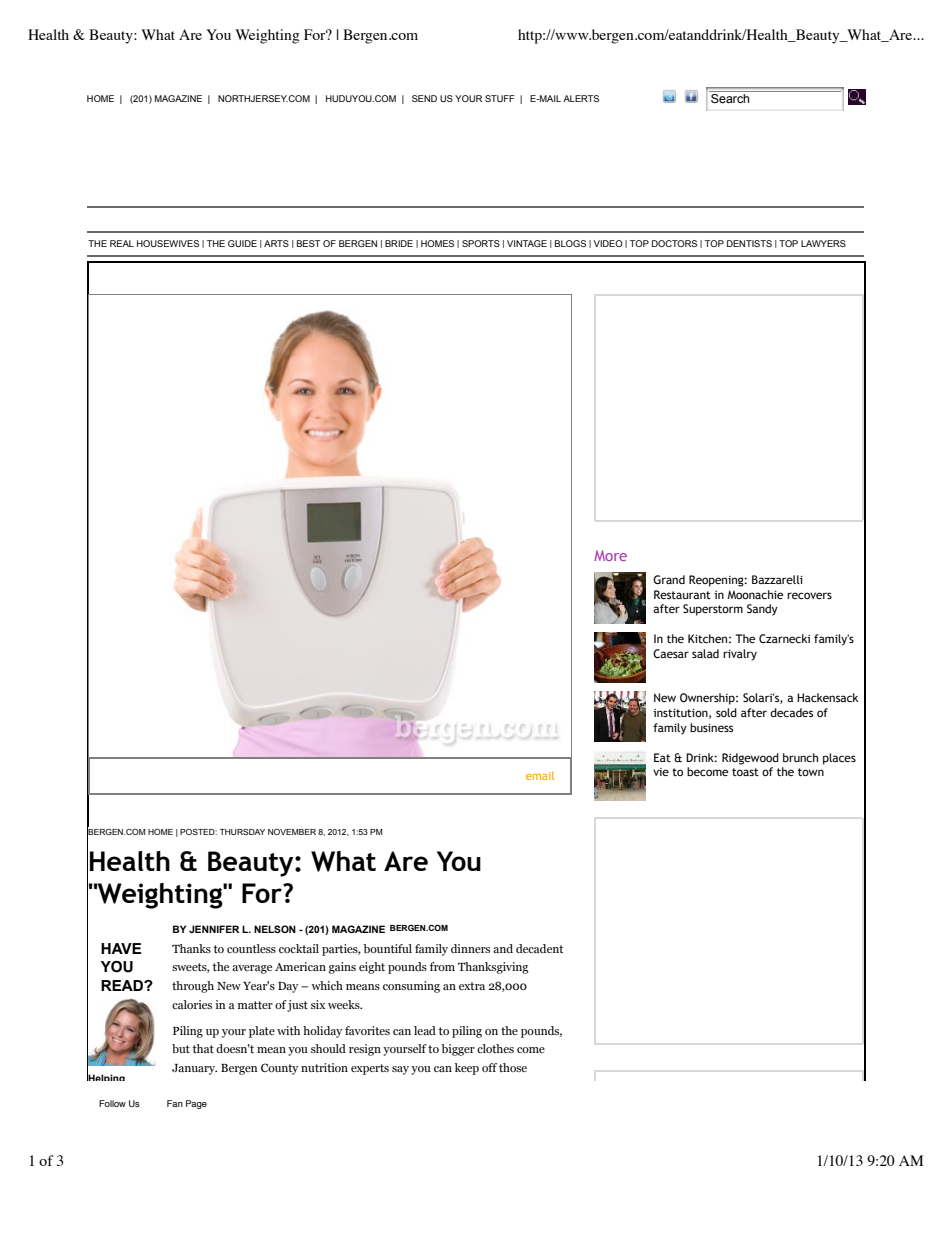  Describe the element at coordinates (467, 1069) in the document. I see `keep` at that location.
